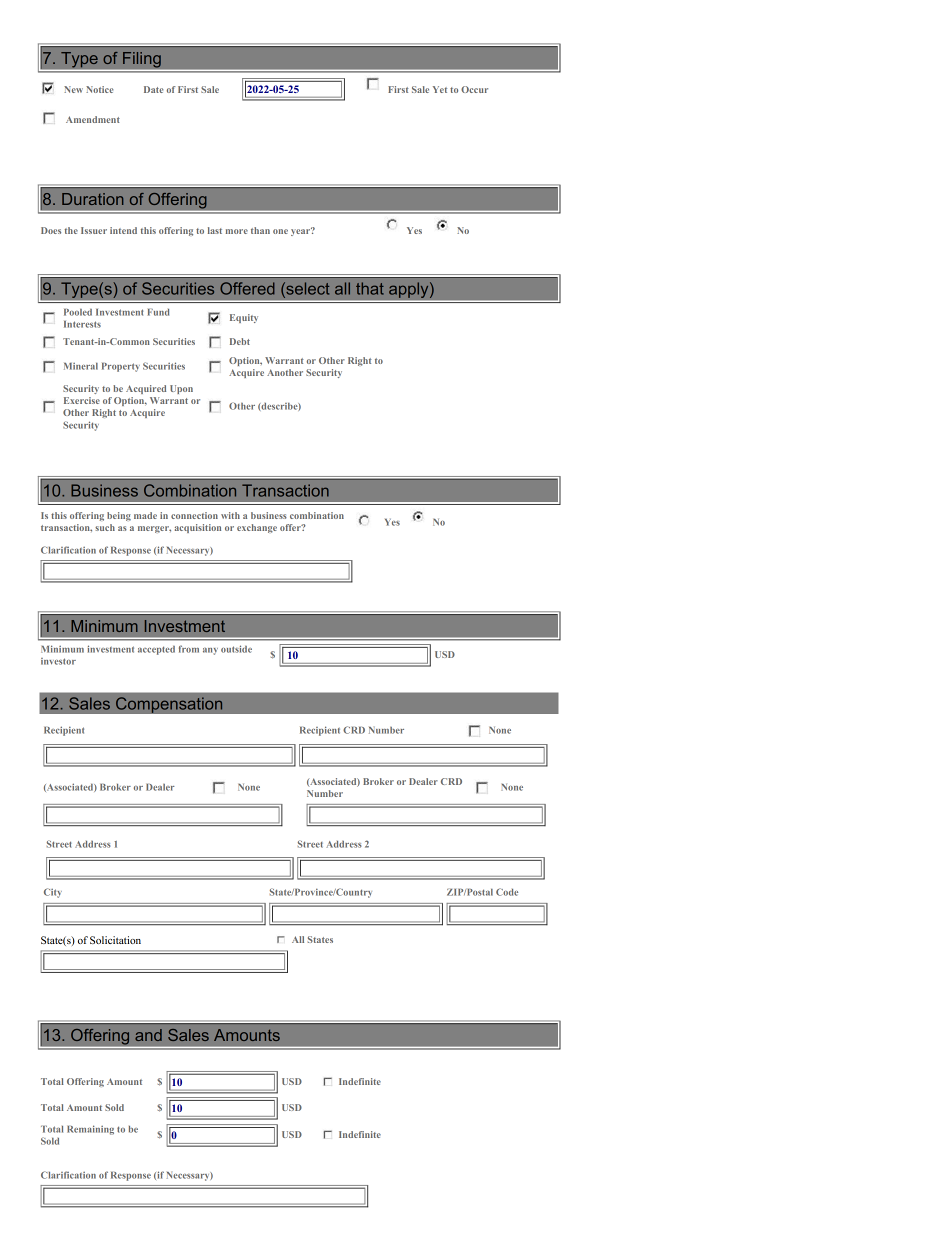 This screenshot has width=952, height=1233. Describe the element at coordinates (105, 527) in the screenshot. I see `such` at that location.
